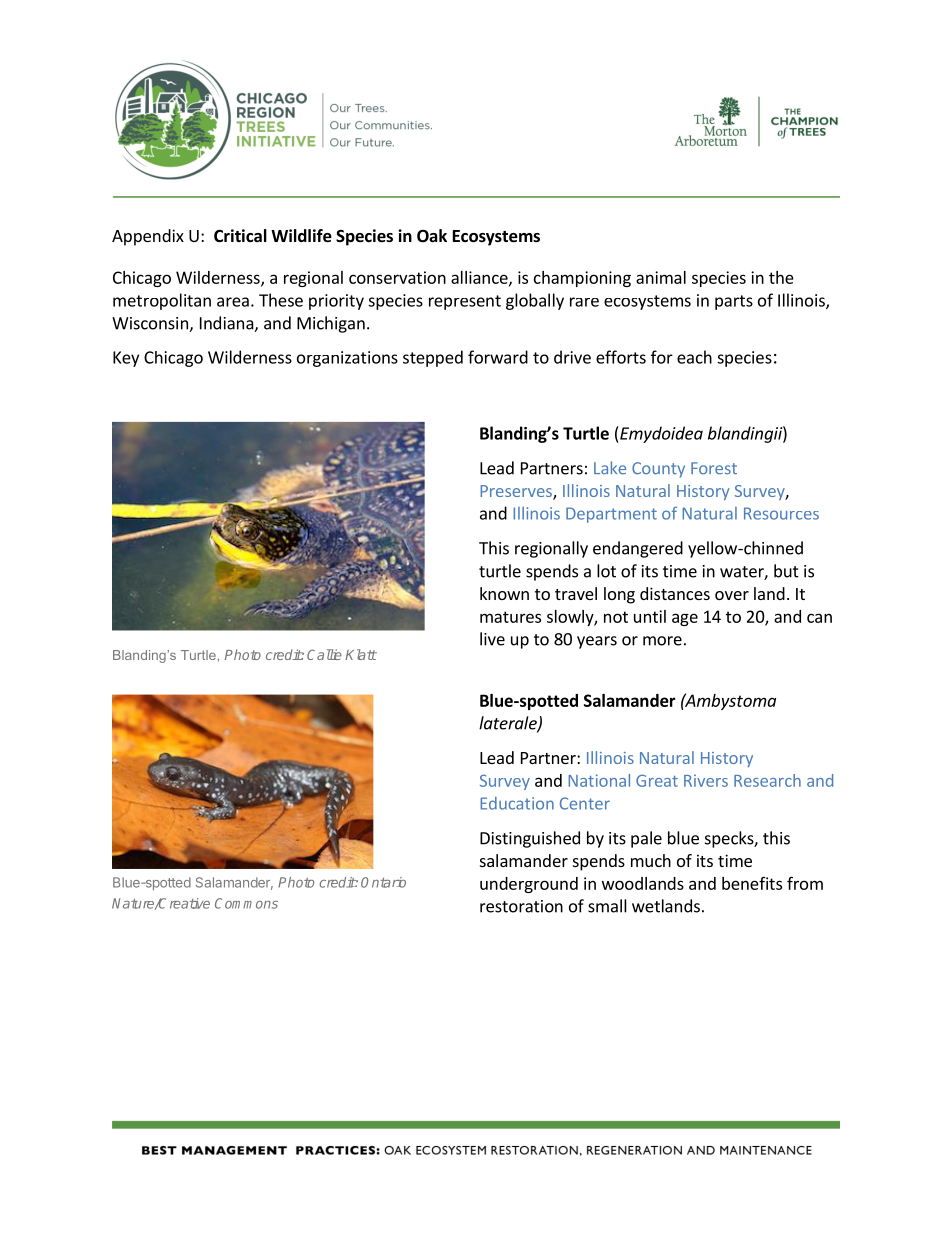  Describe the element at coordinates (246, 903) in the page. I see `Commons` at that location.
